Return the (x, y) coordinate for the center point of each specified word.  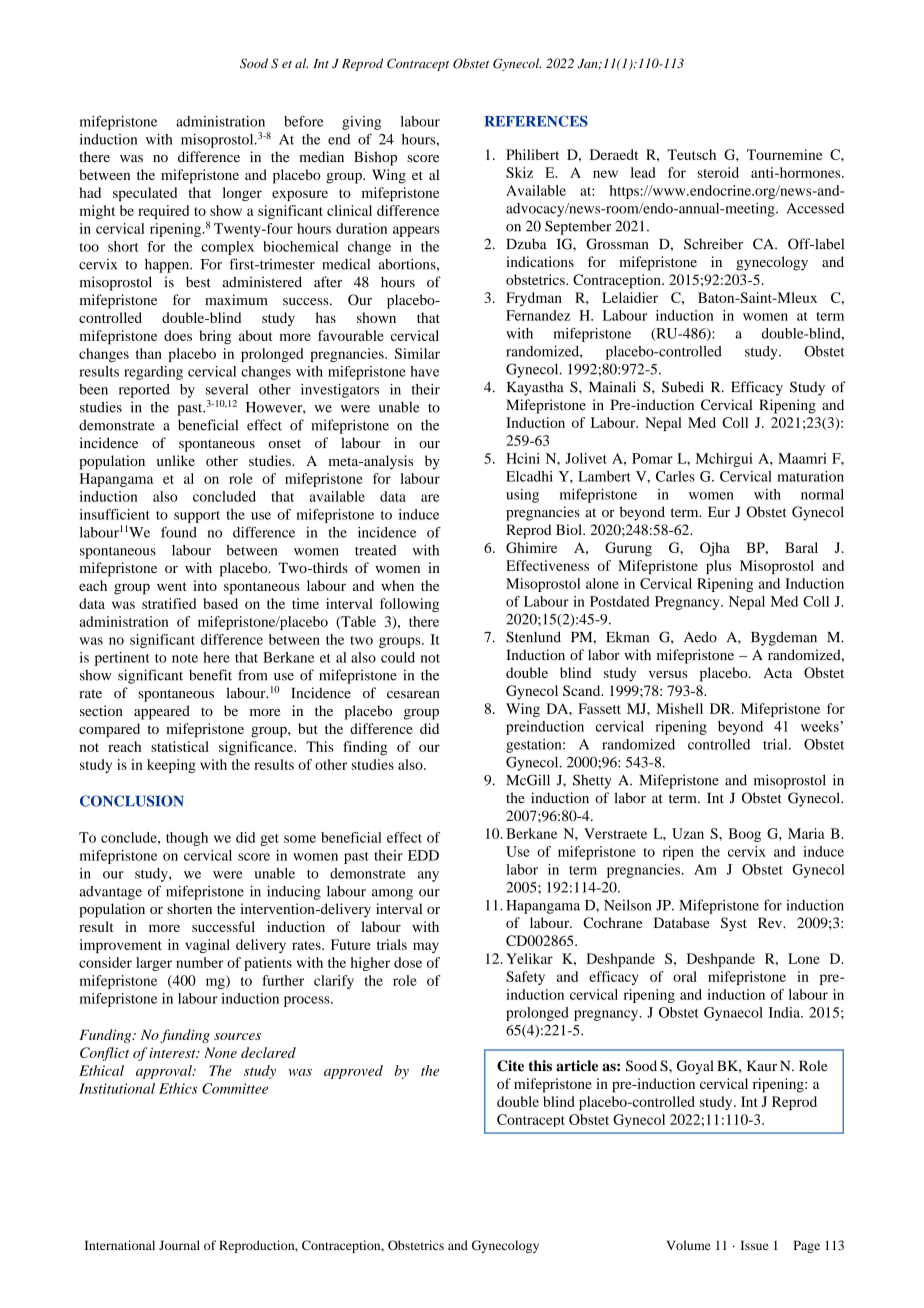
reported (144, 391)
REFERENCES (536, 121)
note (185, 658)
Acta (777, 672)
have (424, 371)
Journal (179, 1245)
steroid (718, 172)
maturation (810, 476)
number (199, 962)
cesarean (413, 695)
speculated (145, 194)
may (426, 947)
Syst (734, 924)
